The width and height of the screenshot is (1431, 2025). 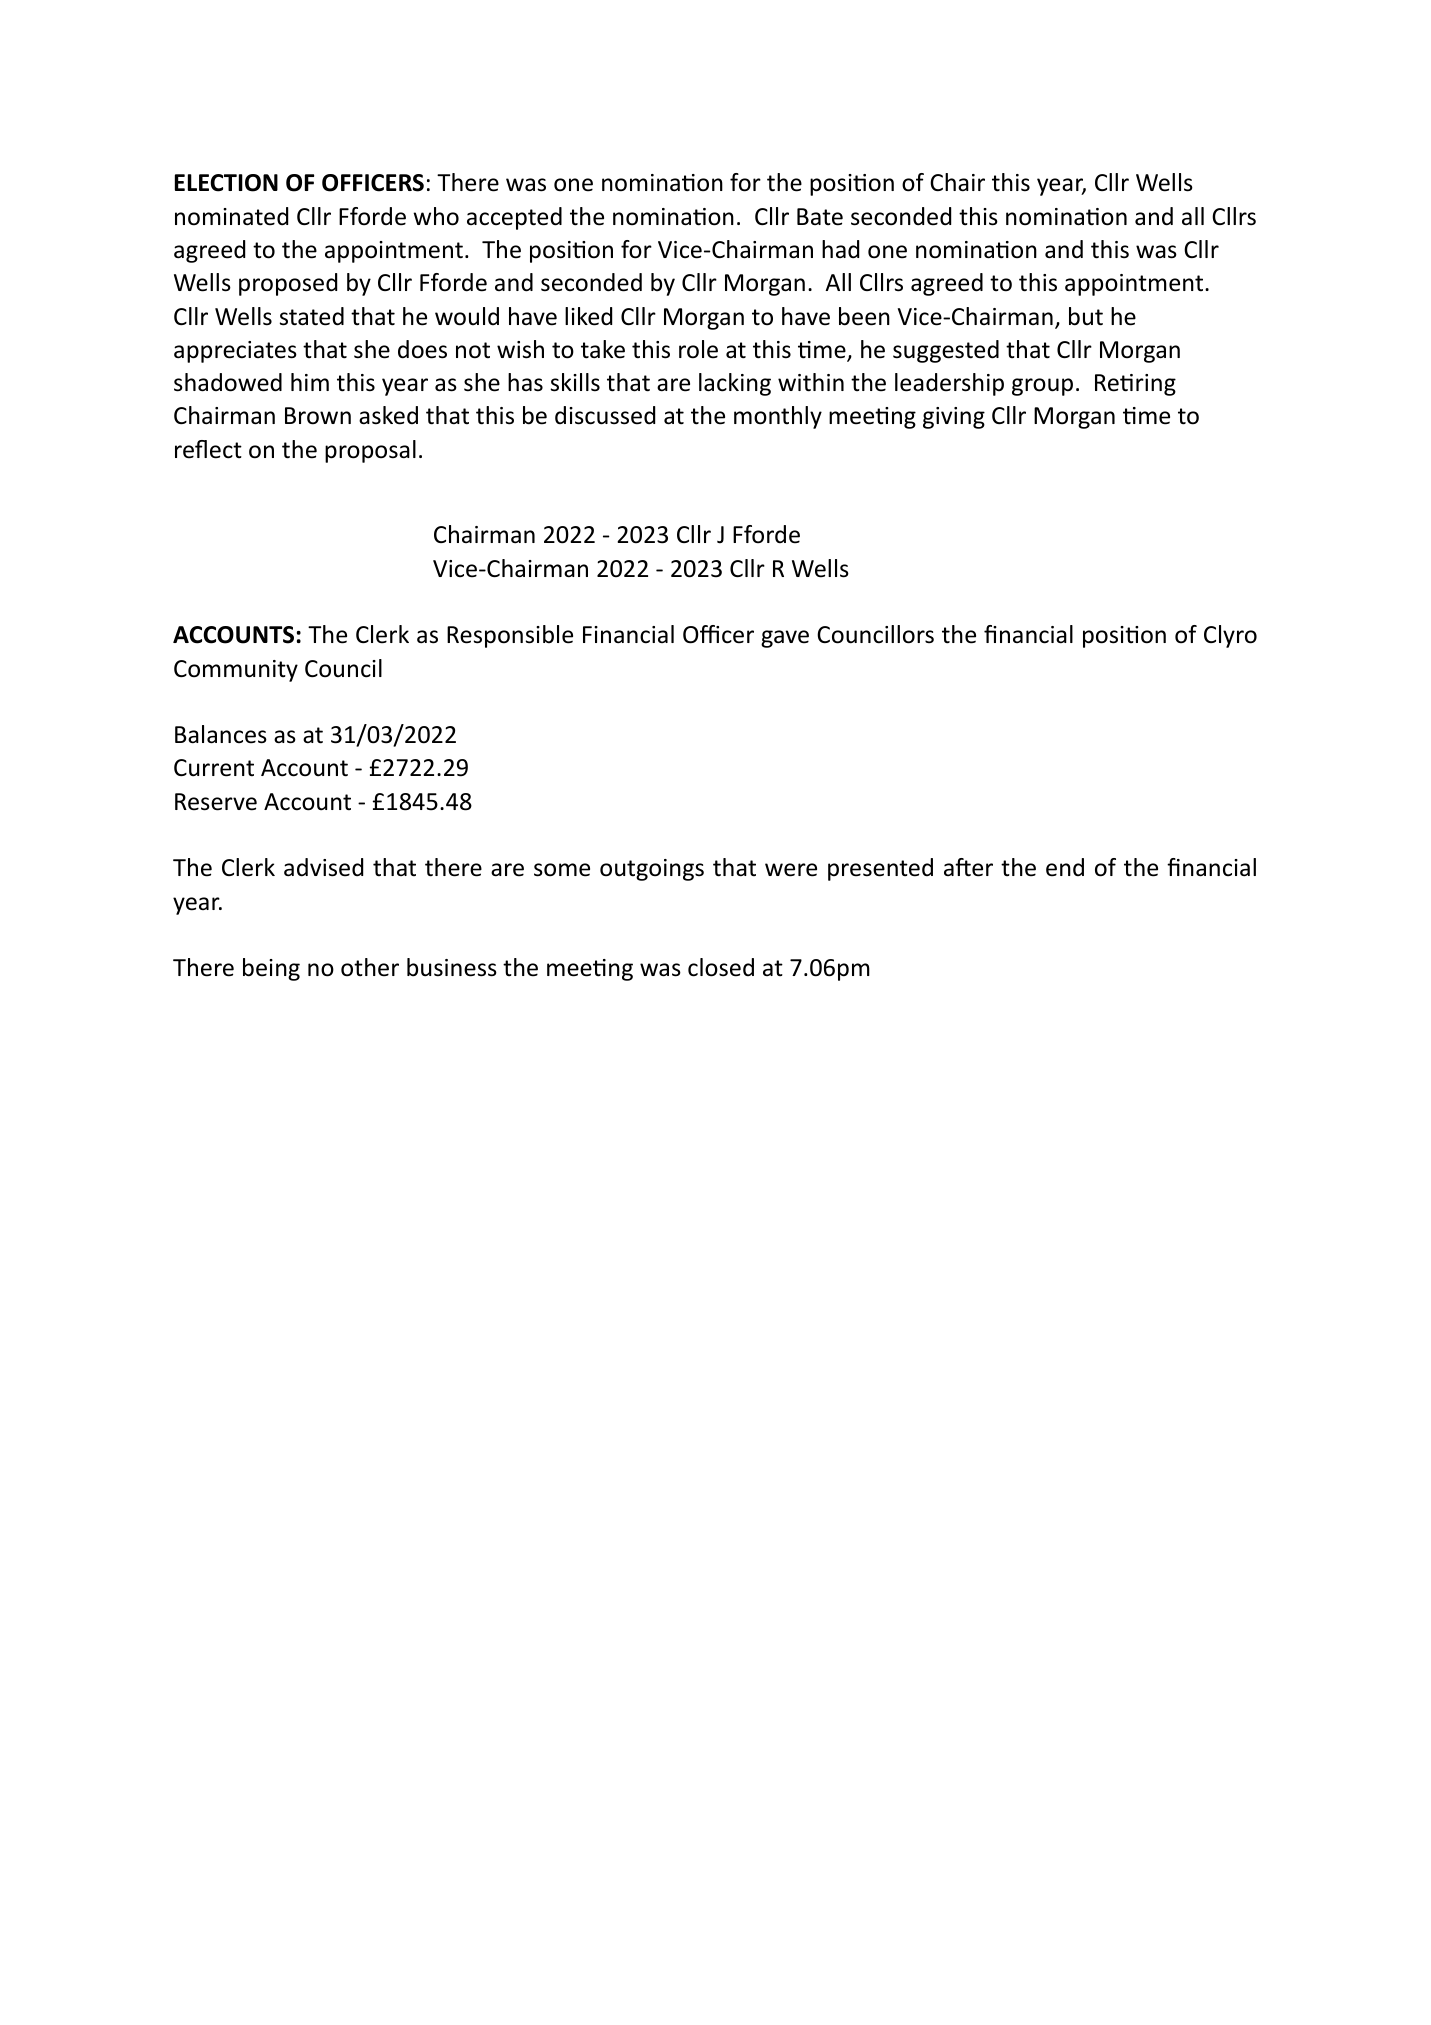 I want to click on accepted, so click(x=514, y=218).
